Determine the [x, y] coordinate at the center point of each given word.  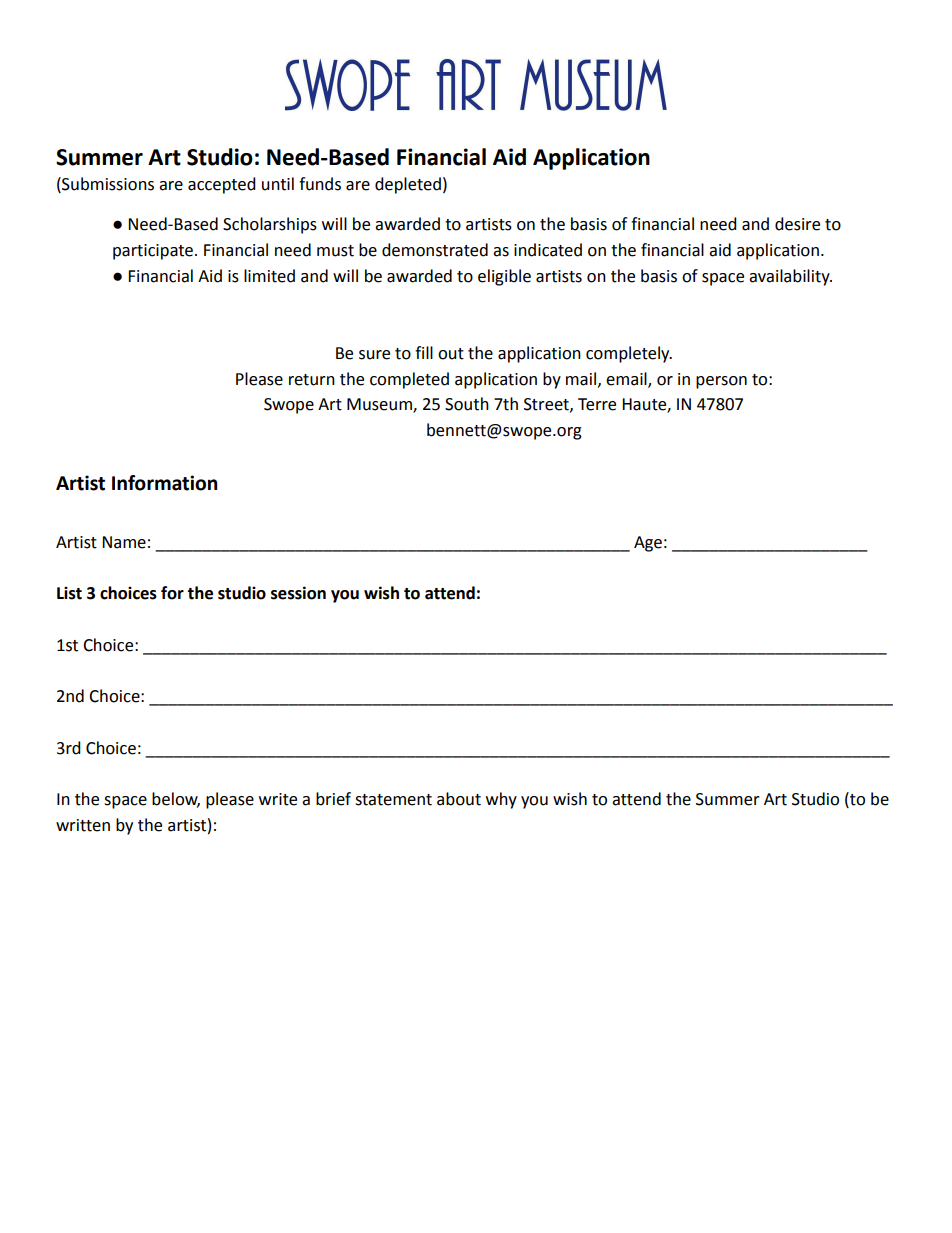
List [69, 593]
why [501, 800]
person [721, 382]
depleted [408, 185]
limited [269, 276]
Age [648, 544]
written [83, 825]
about [459, 799]
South [467, 404]
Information [164, 483]
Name [124, 542]
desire [797, 224]
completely [629, 354]
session [298, 593]
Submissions [107, 184]
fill [424, 352]
